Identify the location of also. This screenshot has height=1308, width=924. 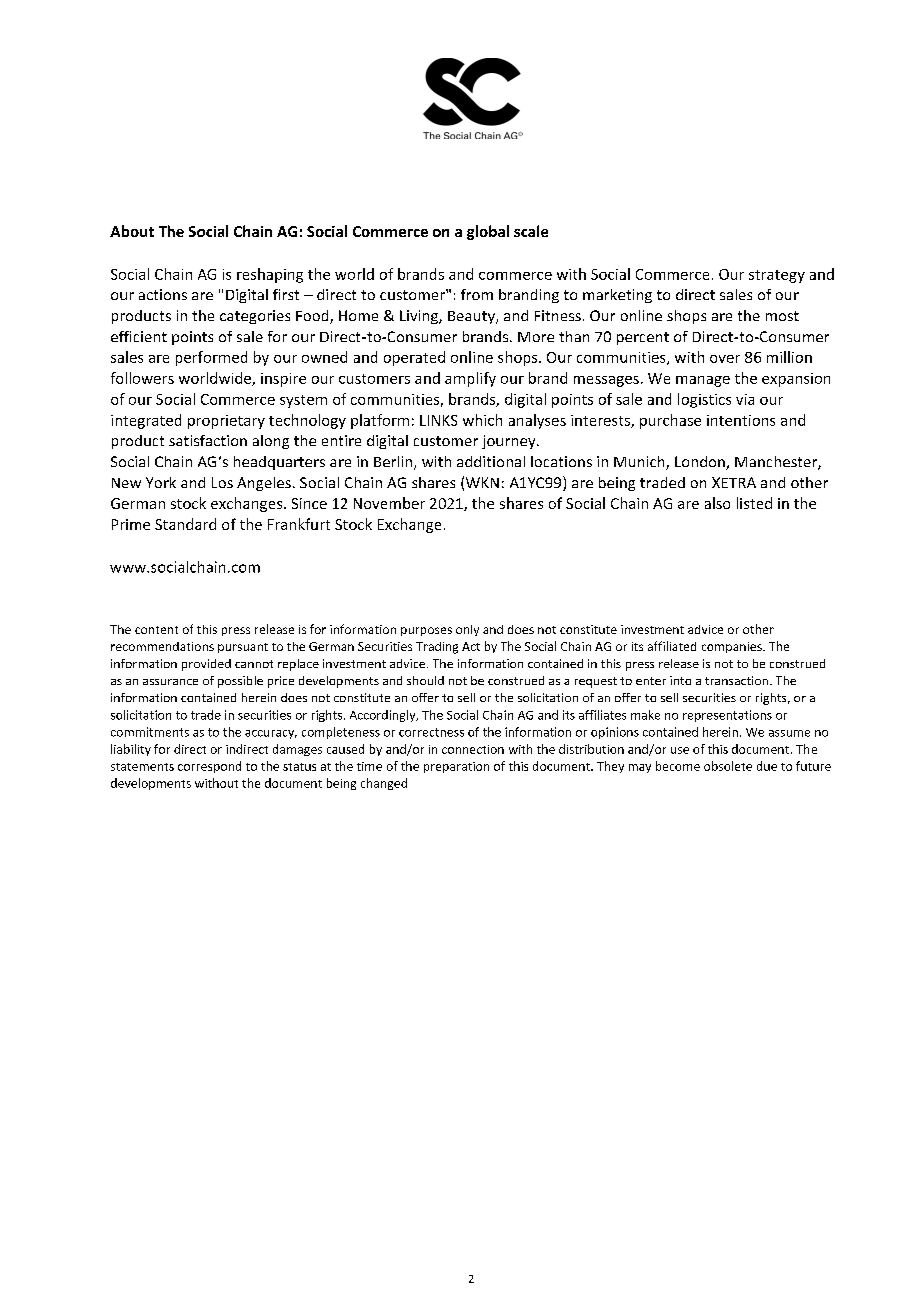
(717, 503).
